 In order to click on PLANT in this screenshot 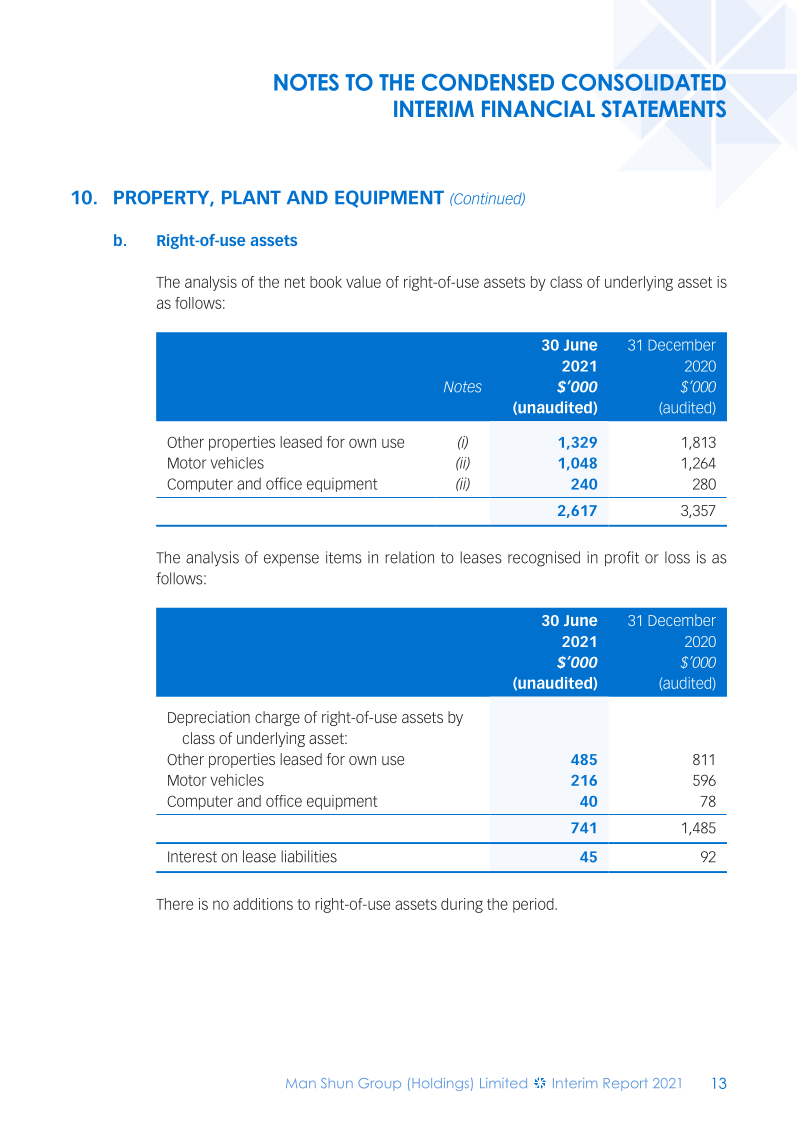, I will do `click(251, 197)`.
